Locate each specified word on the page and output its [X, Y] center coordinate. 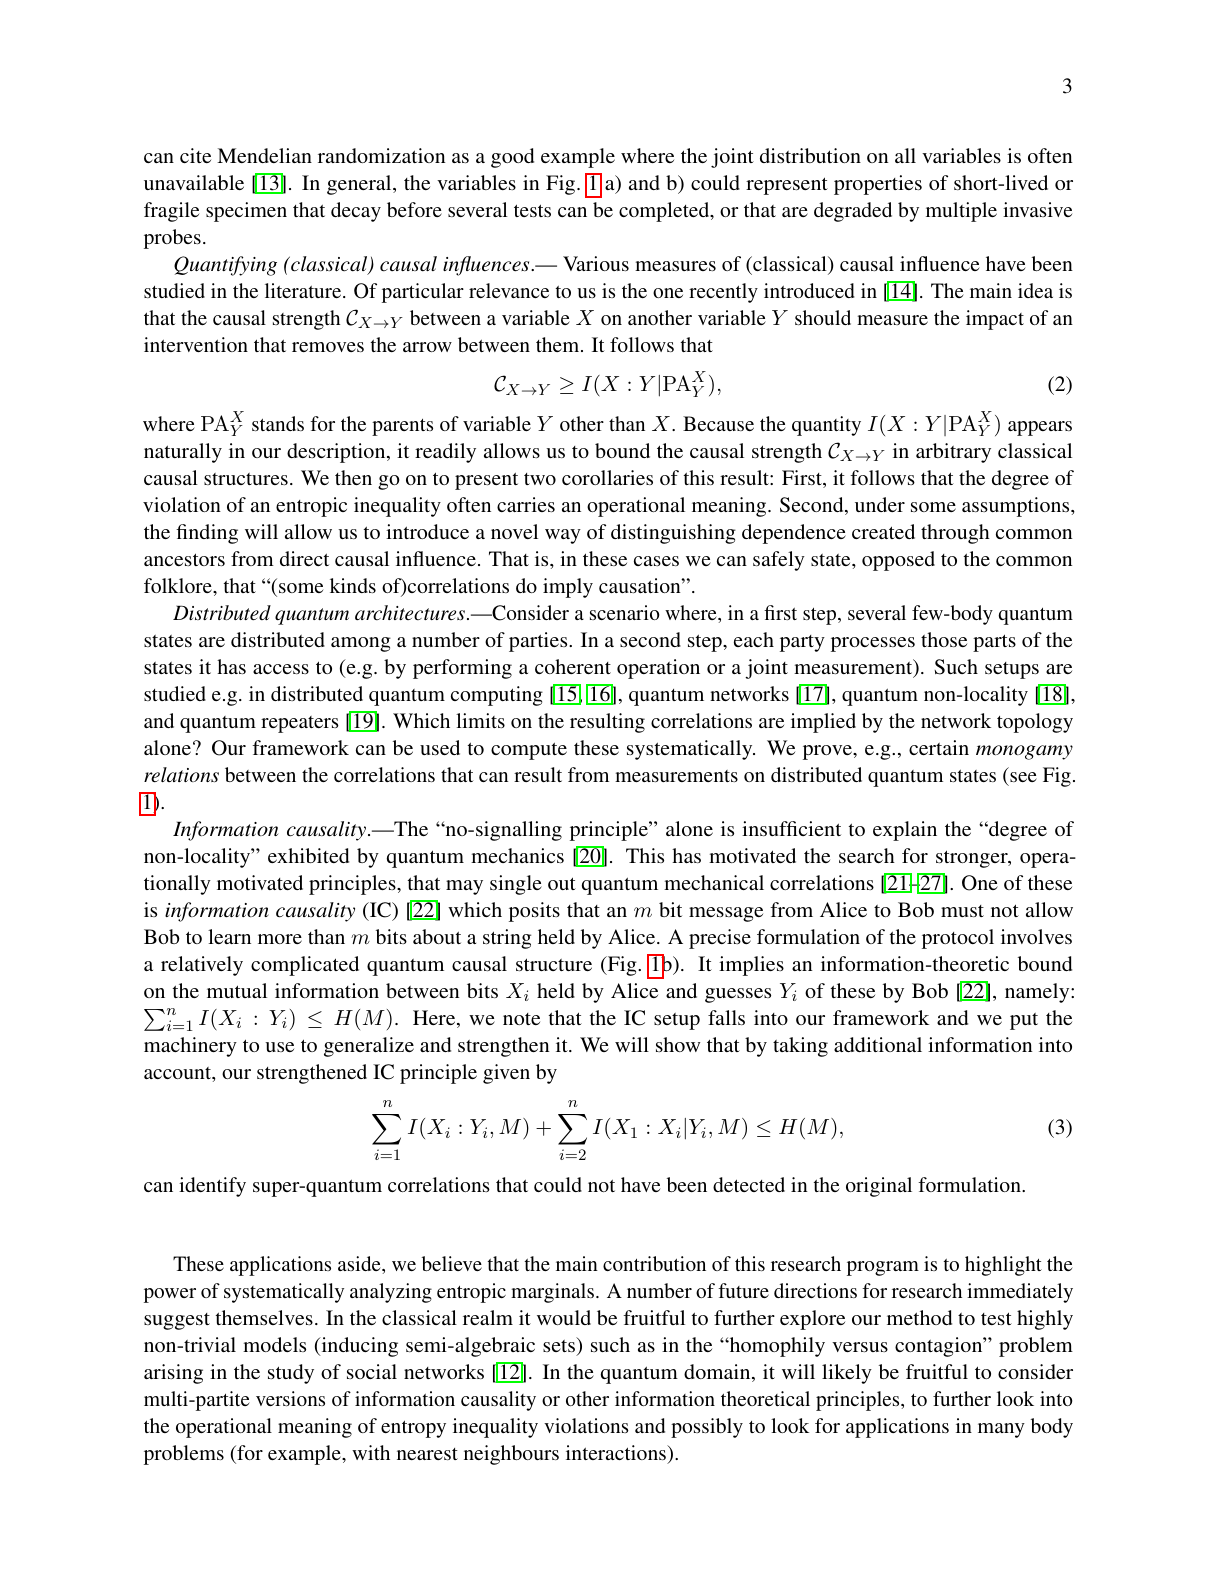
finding [207, 534]
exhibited [308, 855]
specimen [246, 212]
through [955, 534]
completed [665, 212]
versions [290, 1398]
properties [878, 185]
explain [905, 831]
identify [212, 1187]
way [563, 536]
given [506, 1074]
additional [878, 1044]
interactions [617, 1452]
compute [529, 751]
